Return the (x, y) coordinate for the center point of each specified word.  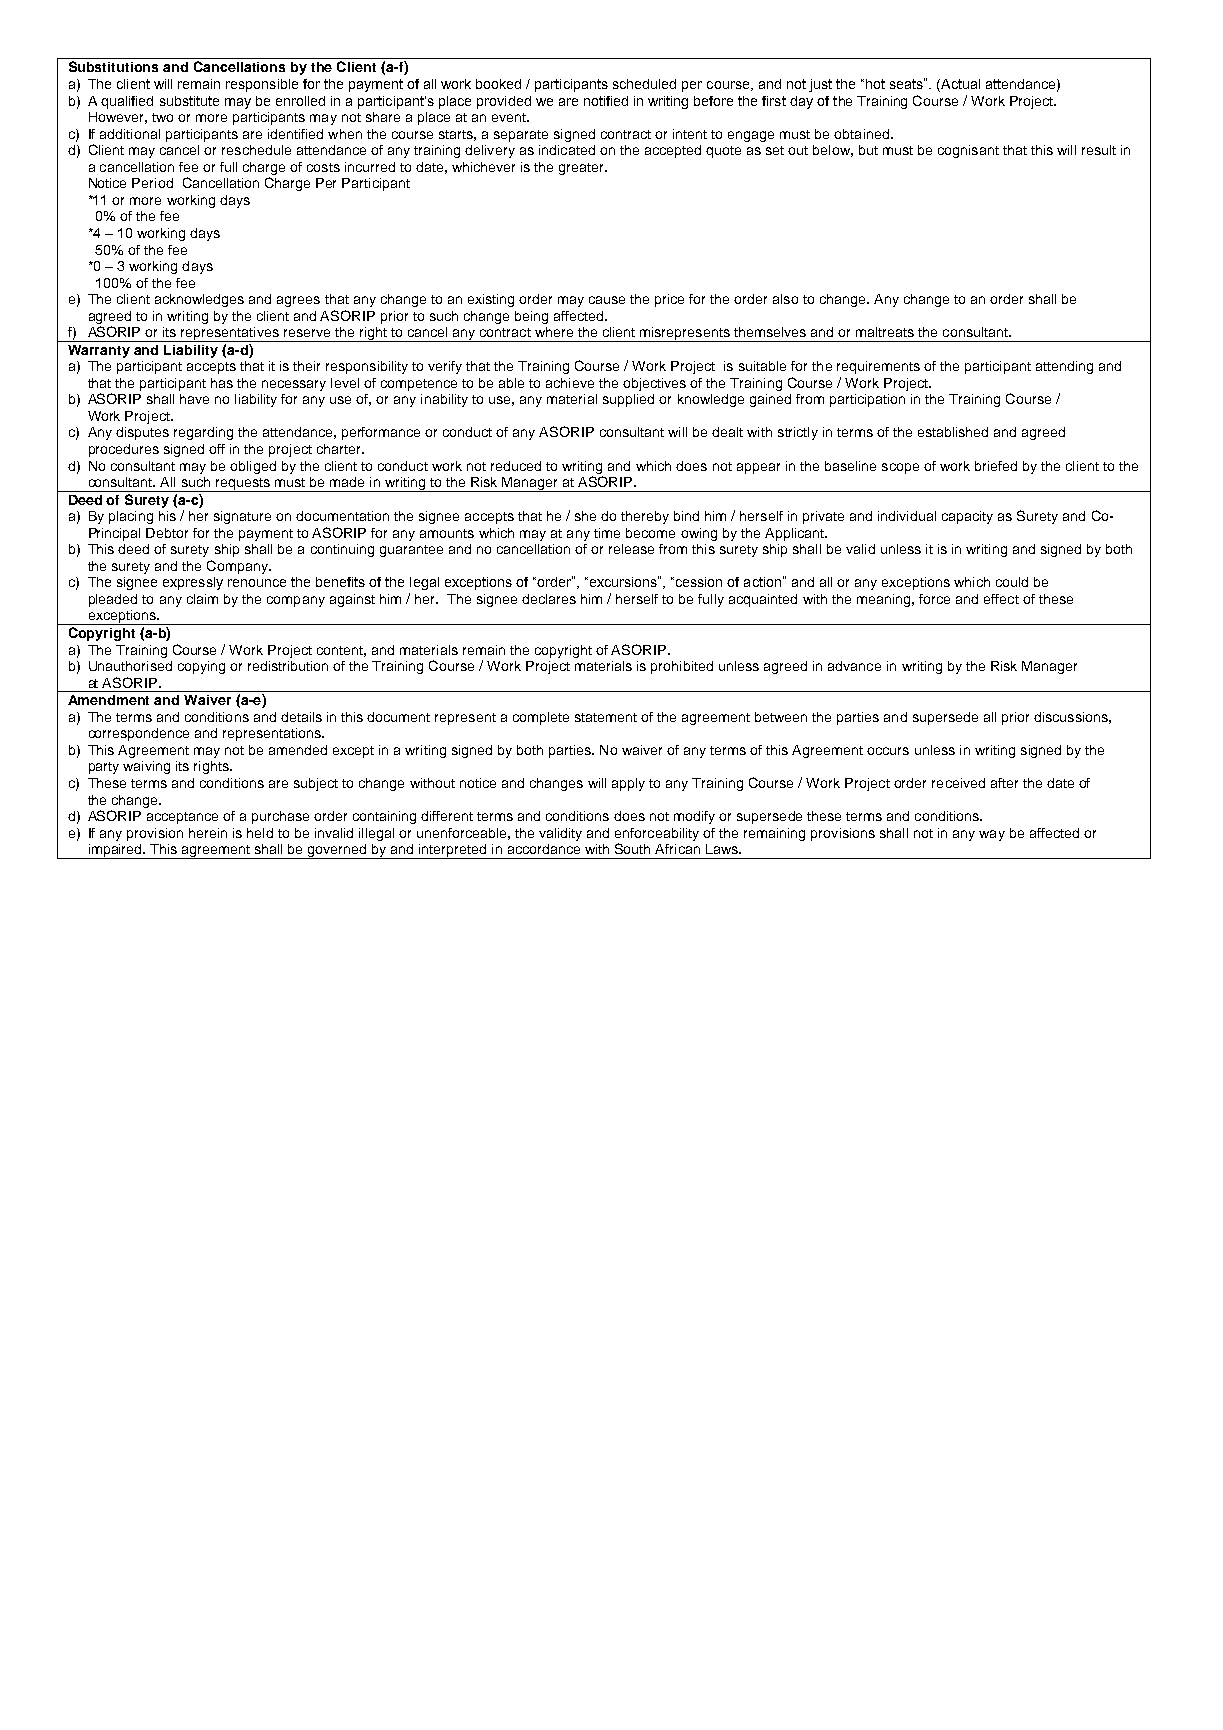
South (632, 848)
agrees (298, 301)
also (785, 299)
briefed (996, 466)
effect (1001, 599)
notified (606, 101)
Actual (959, 85)
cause (607, 300)
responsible (262, 85)
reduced (516, 466)
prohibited (682, 667)
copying (201, 667)
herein (208, 833)
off (217, 449)
